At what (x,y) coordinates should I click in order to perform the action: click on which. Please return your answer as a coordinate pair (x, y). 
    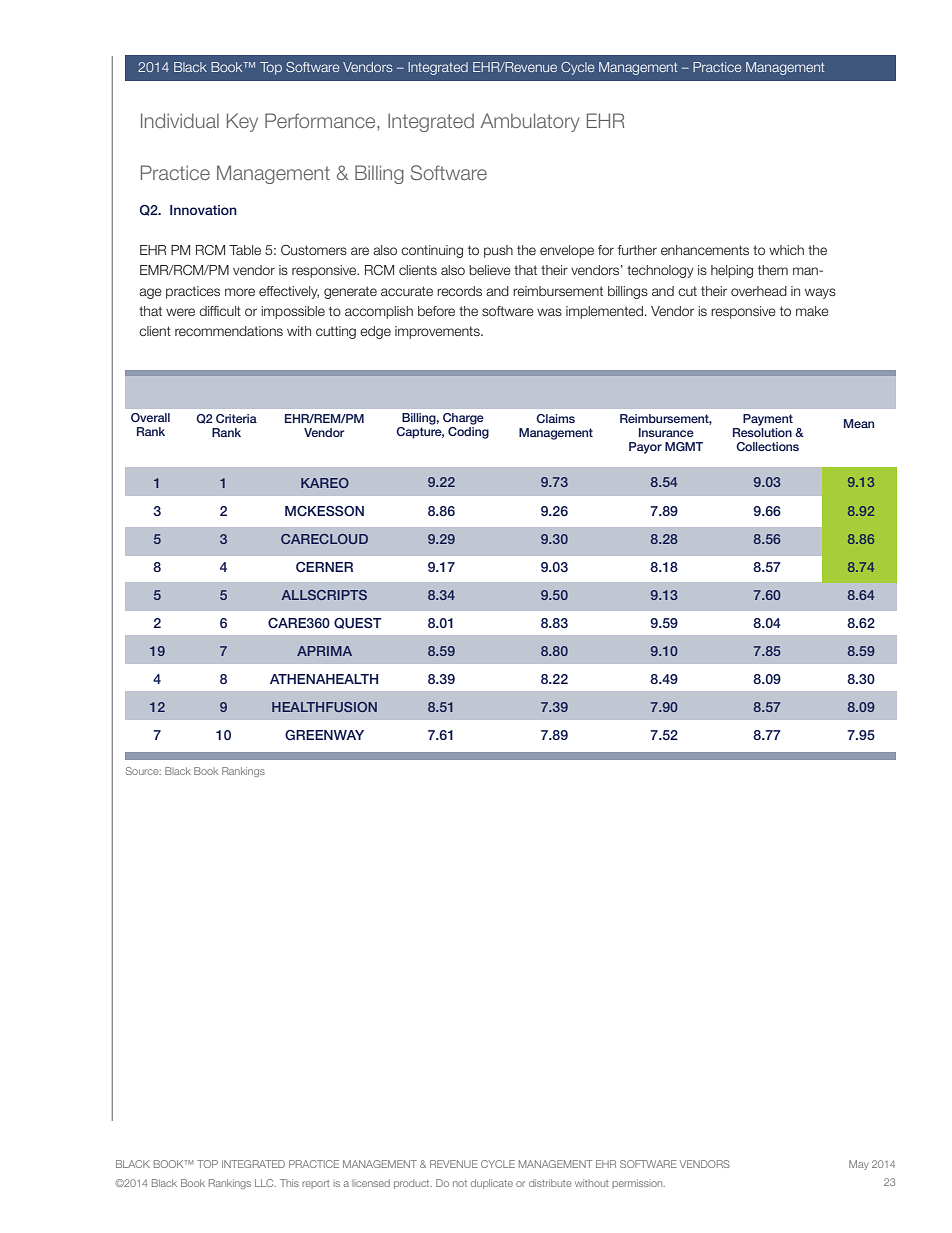
    Looking at the image, I should click on (786, 250).
